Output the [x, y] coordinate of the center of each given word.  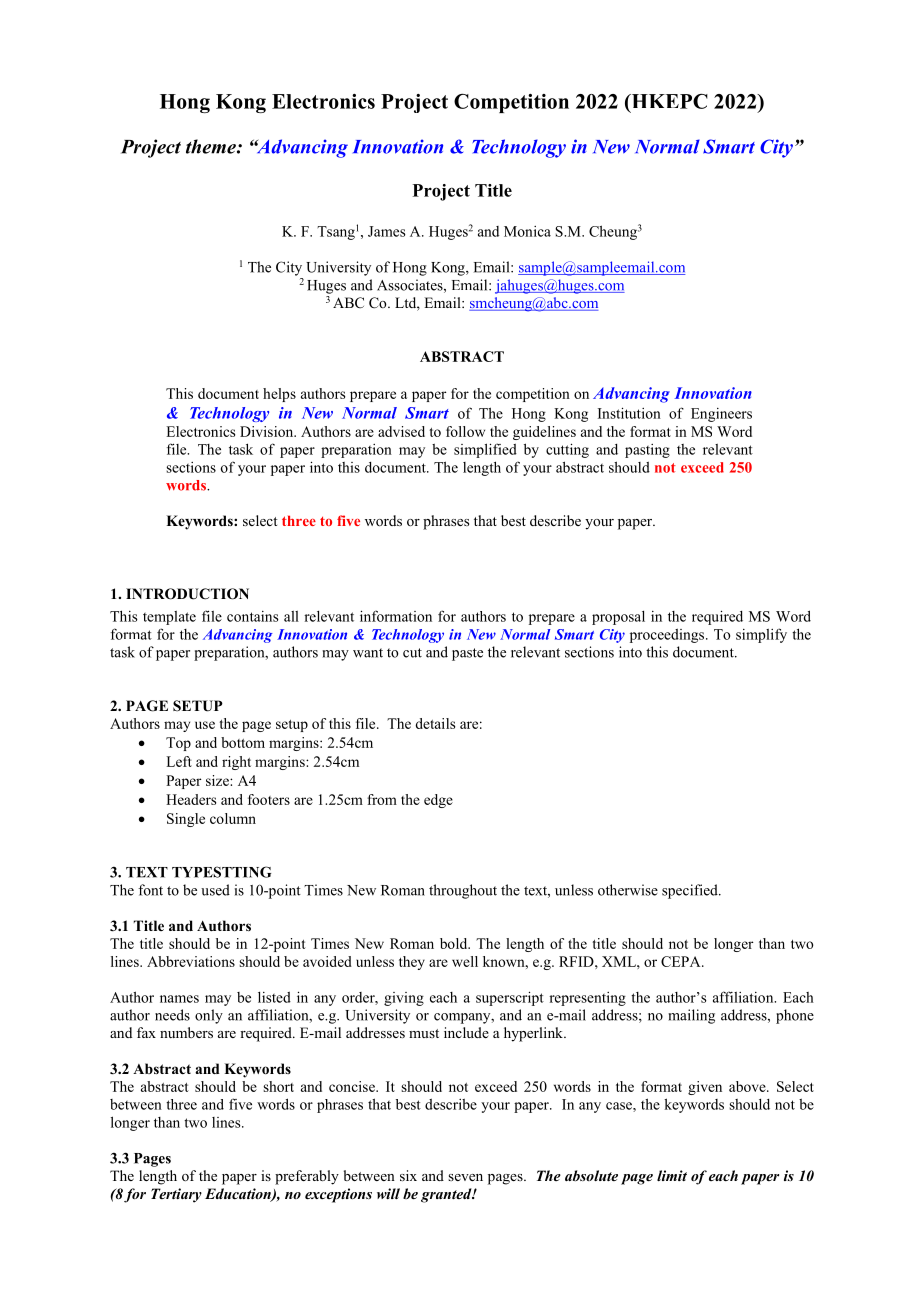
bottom [243, 742]
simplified [485, 450]
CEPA [682, 961]
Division [268, 431]
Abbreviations [191, 961]
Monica [527, 231]
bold [455, 943]
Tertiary [176, 1195]
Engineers [721, 415]
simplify [761, 635]
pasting [647, 451]
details [435, 723]
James [387, 231]
